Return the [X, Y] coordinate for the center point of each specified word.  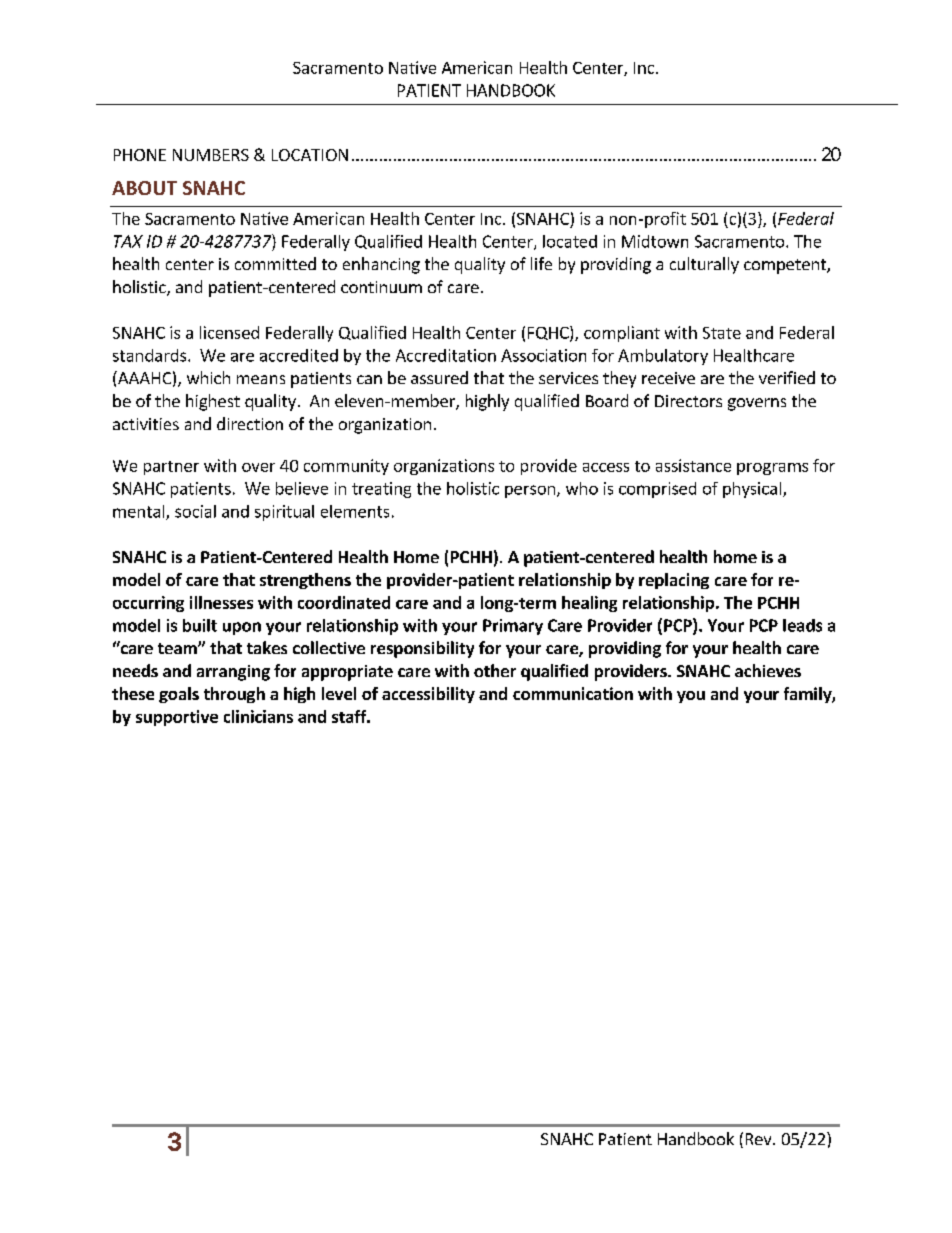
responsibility [422, 649]
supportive [177, 718]
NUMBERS [211, 155]
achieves [768, 670]
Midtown [655, 241]
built [200, 625]
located [570, 241]
